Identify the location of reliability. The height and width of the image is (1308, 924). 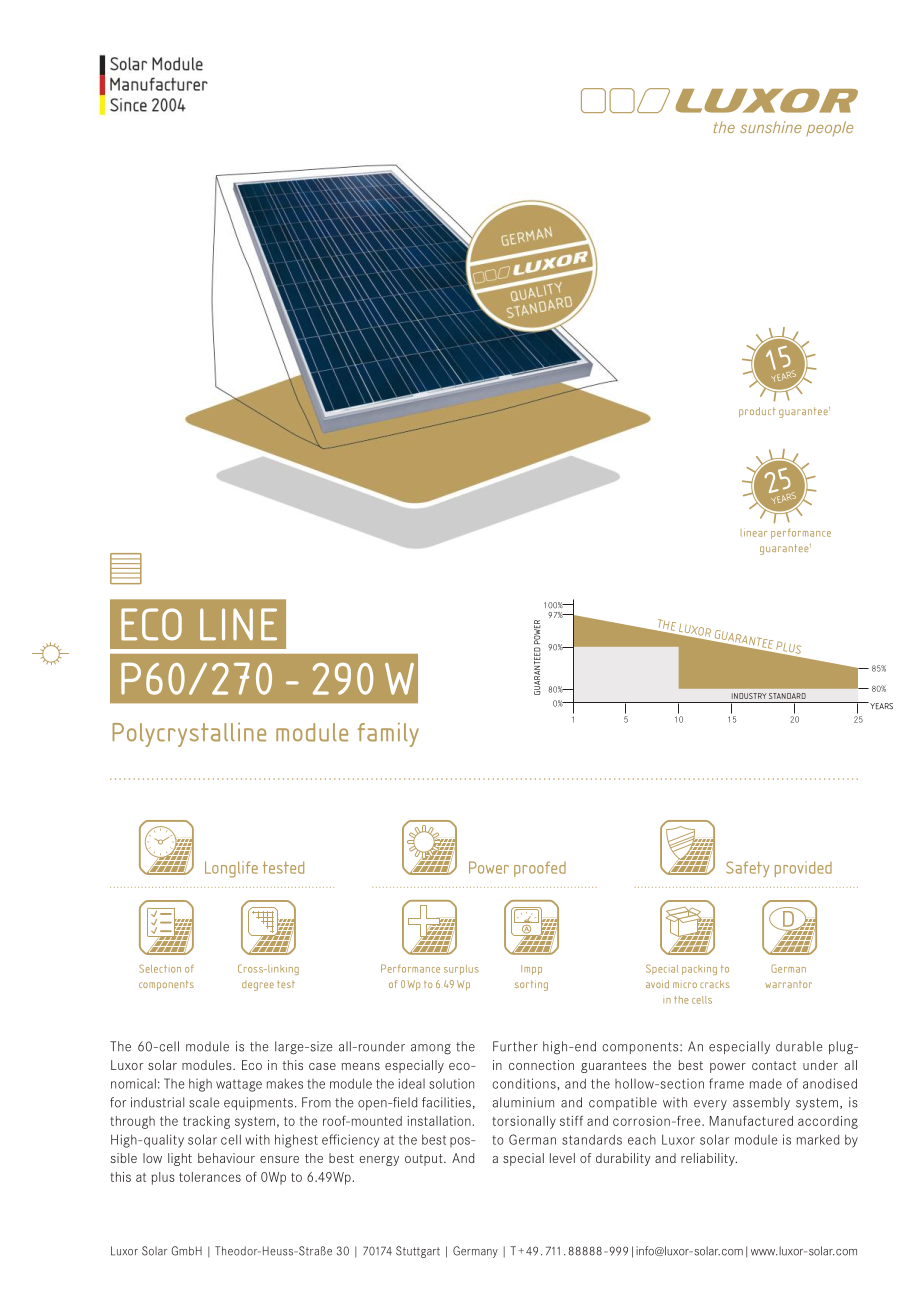
(709, 1159).
